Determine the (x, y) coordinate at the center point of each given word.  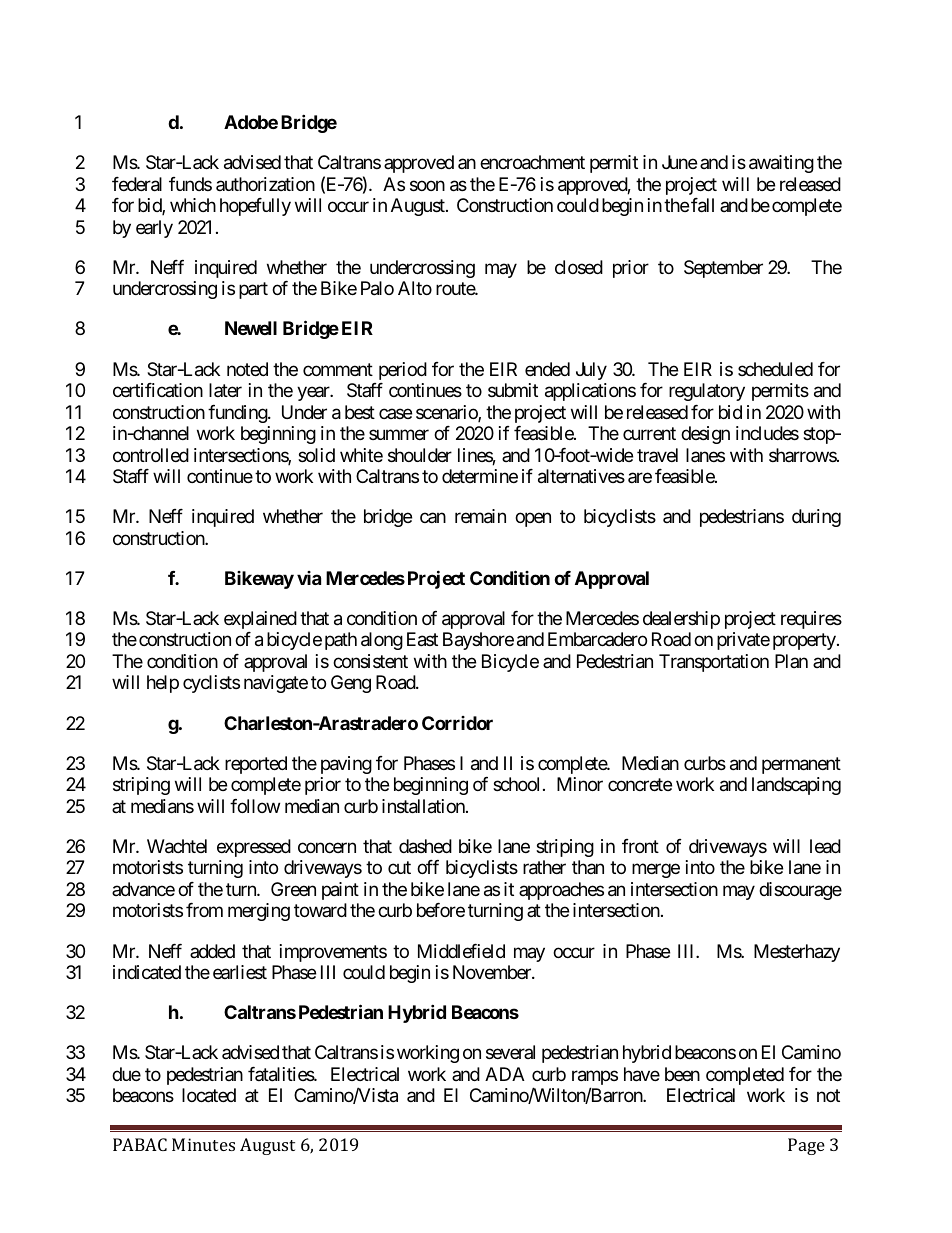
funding (238, 414)
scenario (447, 413)
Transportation (714, 663)
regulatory (707, 392)
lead (825, 846)
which (193, 205)
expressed (254, 848)
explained (260, 620)
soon (427, 185)
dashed (425, 846)
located (209, 1095)
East (422, 639)
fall (702, 205)
